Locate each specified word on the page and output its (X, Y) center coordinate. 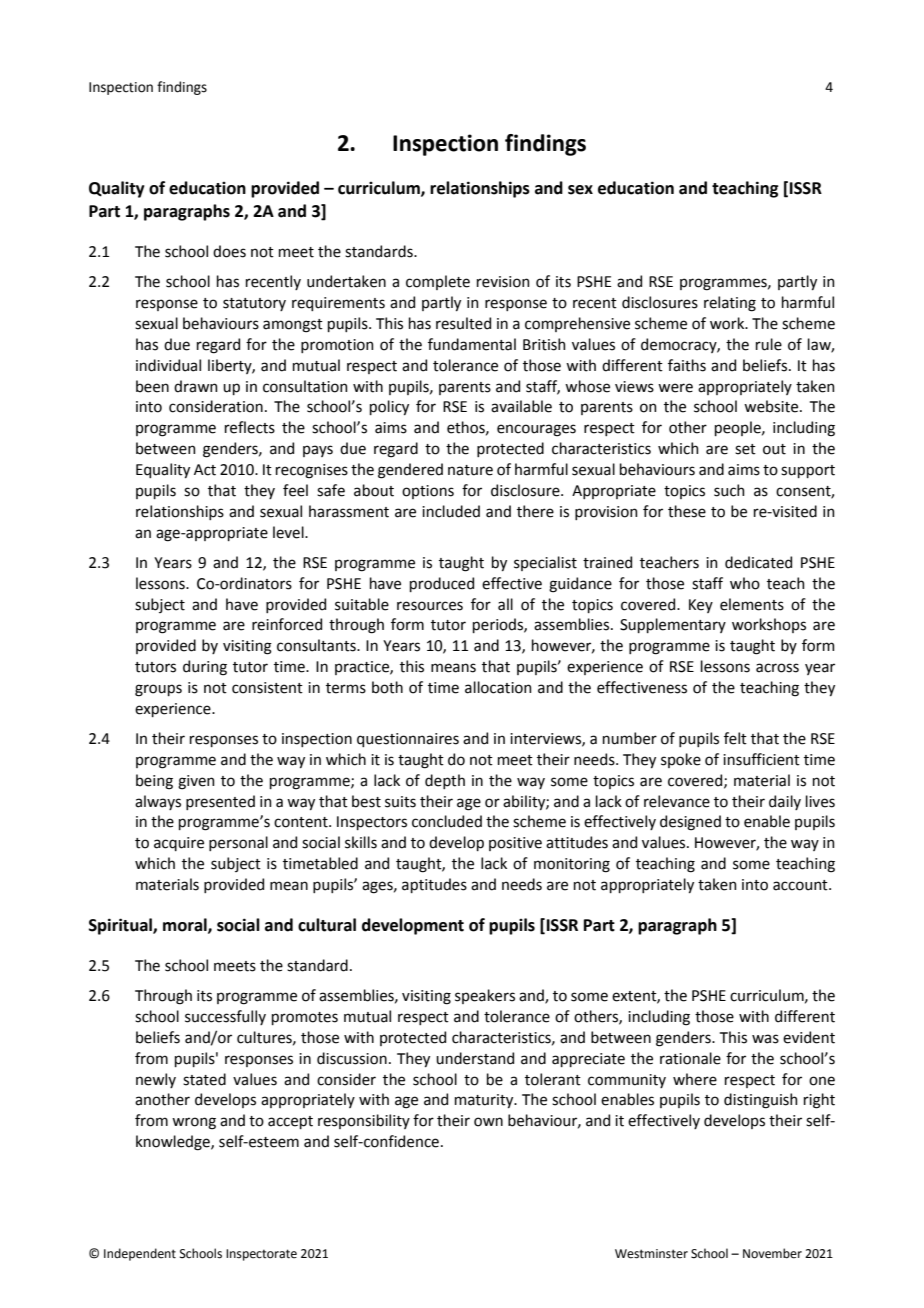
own (488, 1122)
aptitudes (434, 885)
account (801, 885)
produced (442, 584)
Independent (140, 1254)
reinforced (287, 624)
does (229, 251)
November (772, 1253)
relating (730, 304)
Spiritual (121, 926)
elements (752, 604)
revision (503, 282)
